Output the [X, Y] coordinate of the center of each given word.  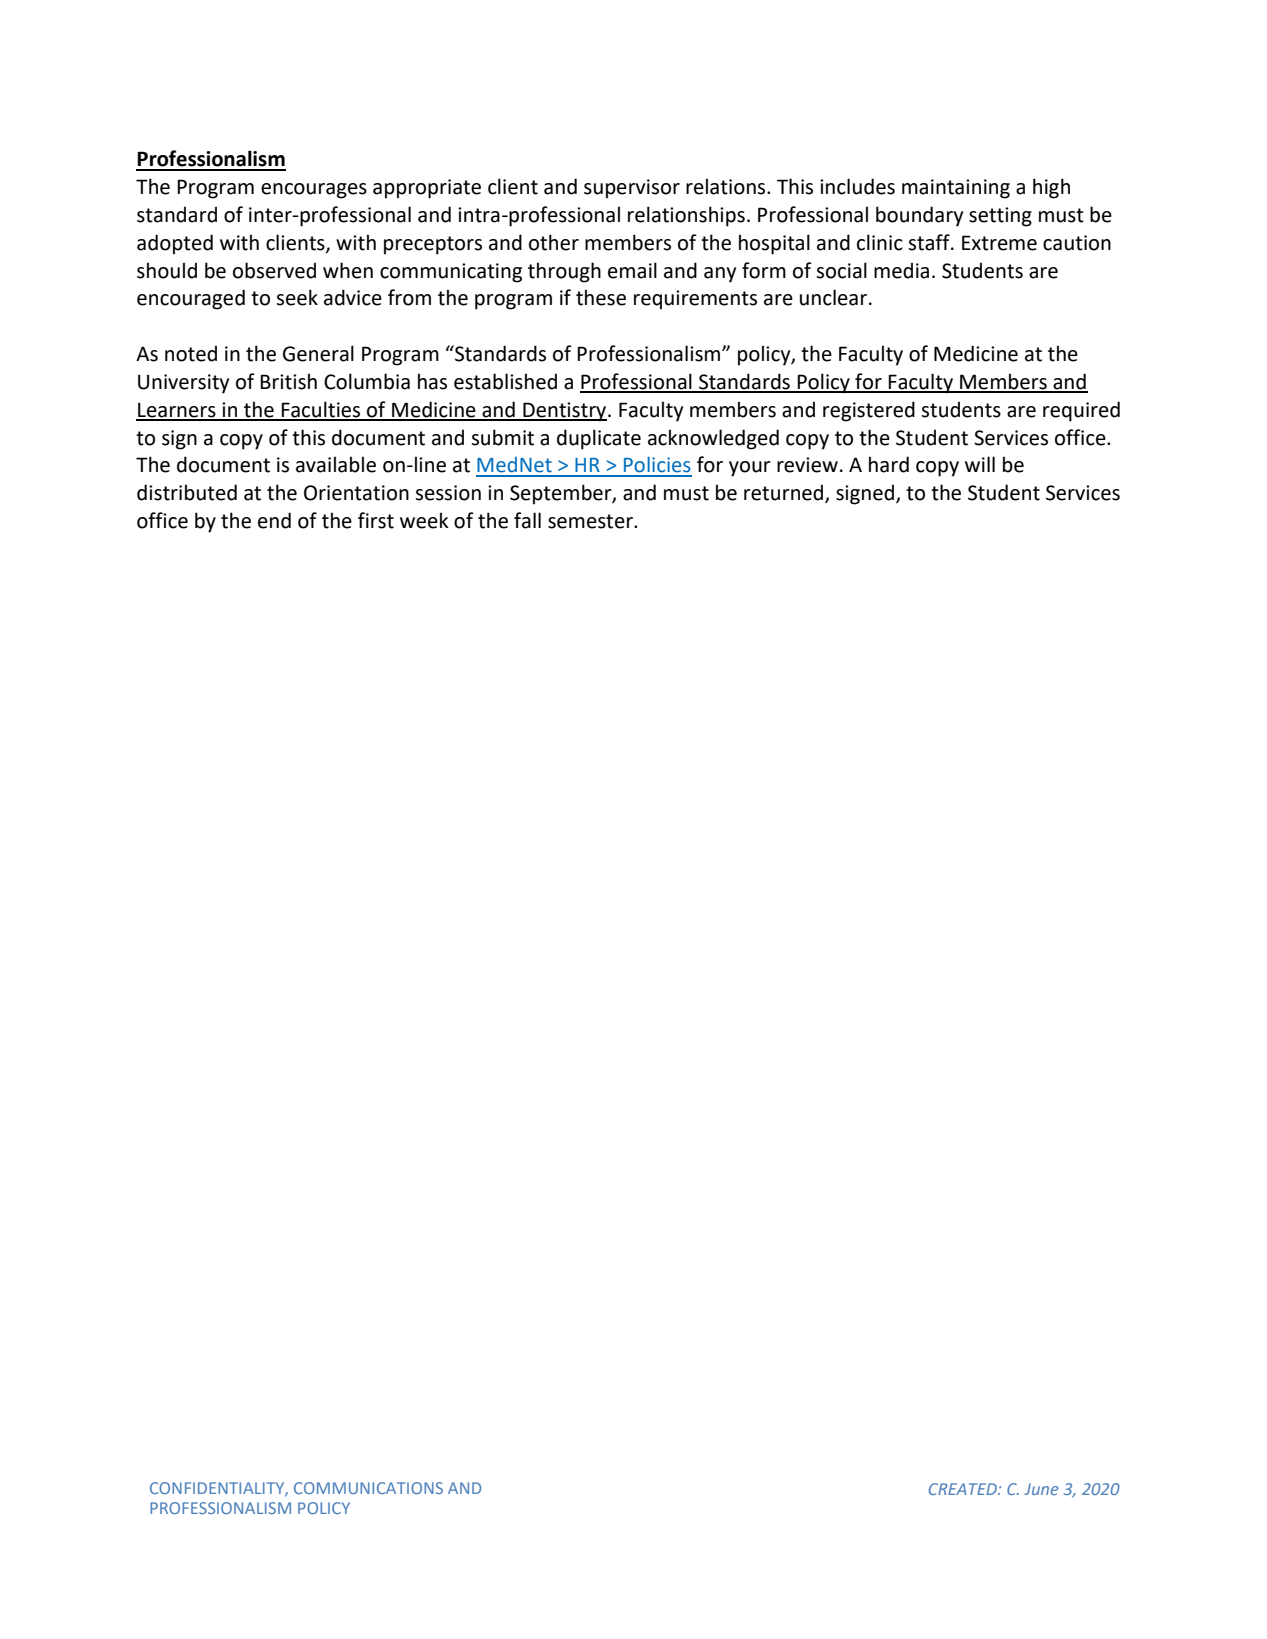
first [376, 520]
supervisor [632, 189]
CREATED [964, 1489]
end [274, 520]
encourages [314, 191]
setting [1000, 217]
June [1041, 1489]
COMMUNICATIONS [368, 1488]
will [980, 464]
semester [591, 521]
